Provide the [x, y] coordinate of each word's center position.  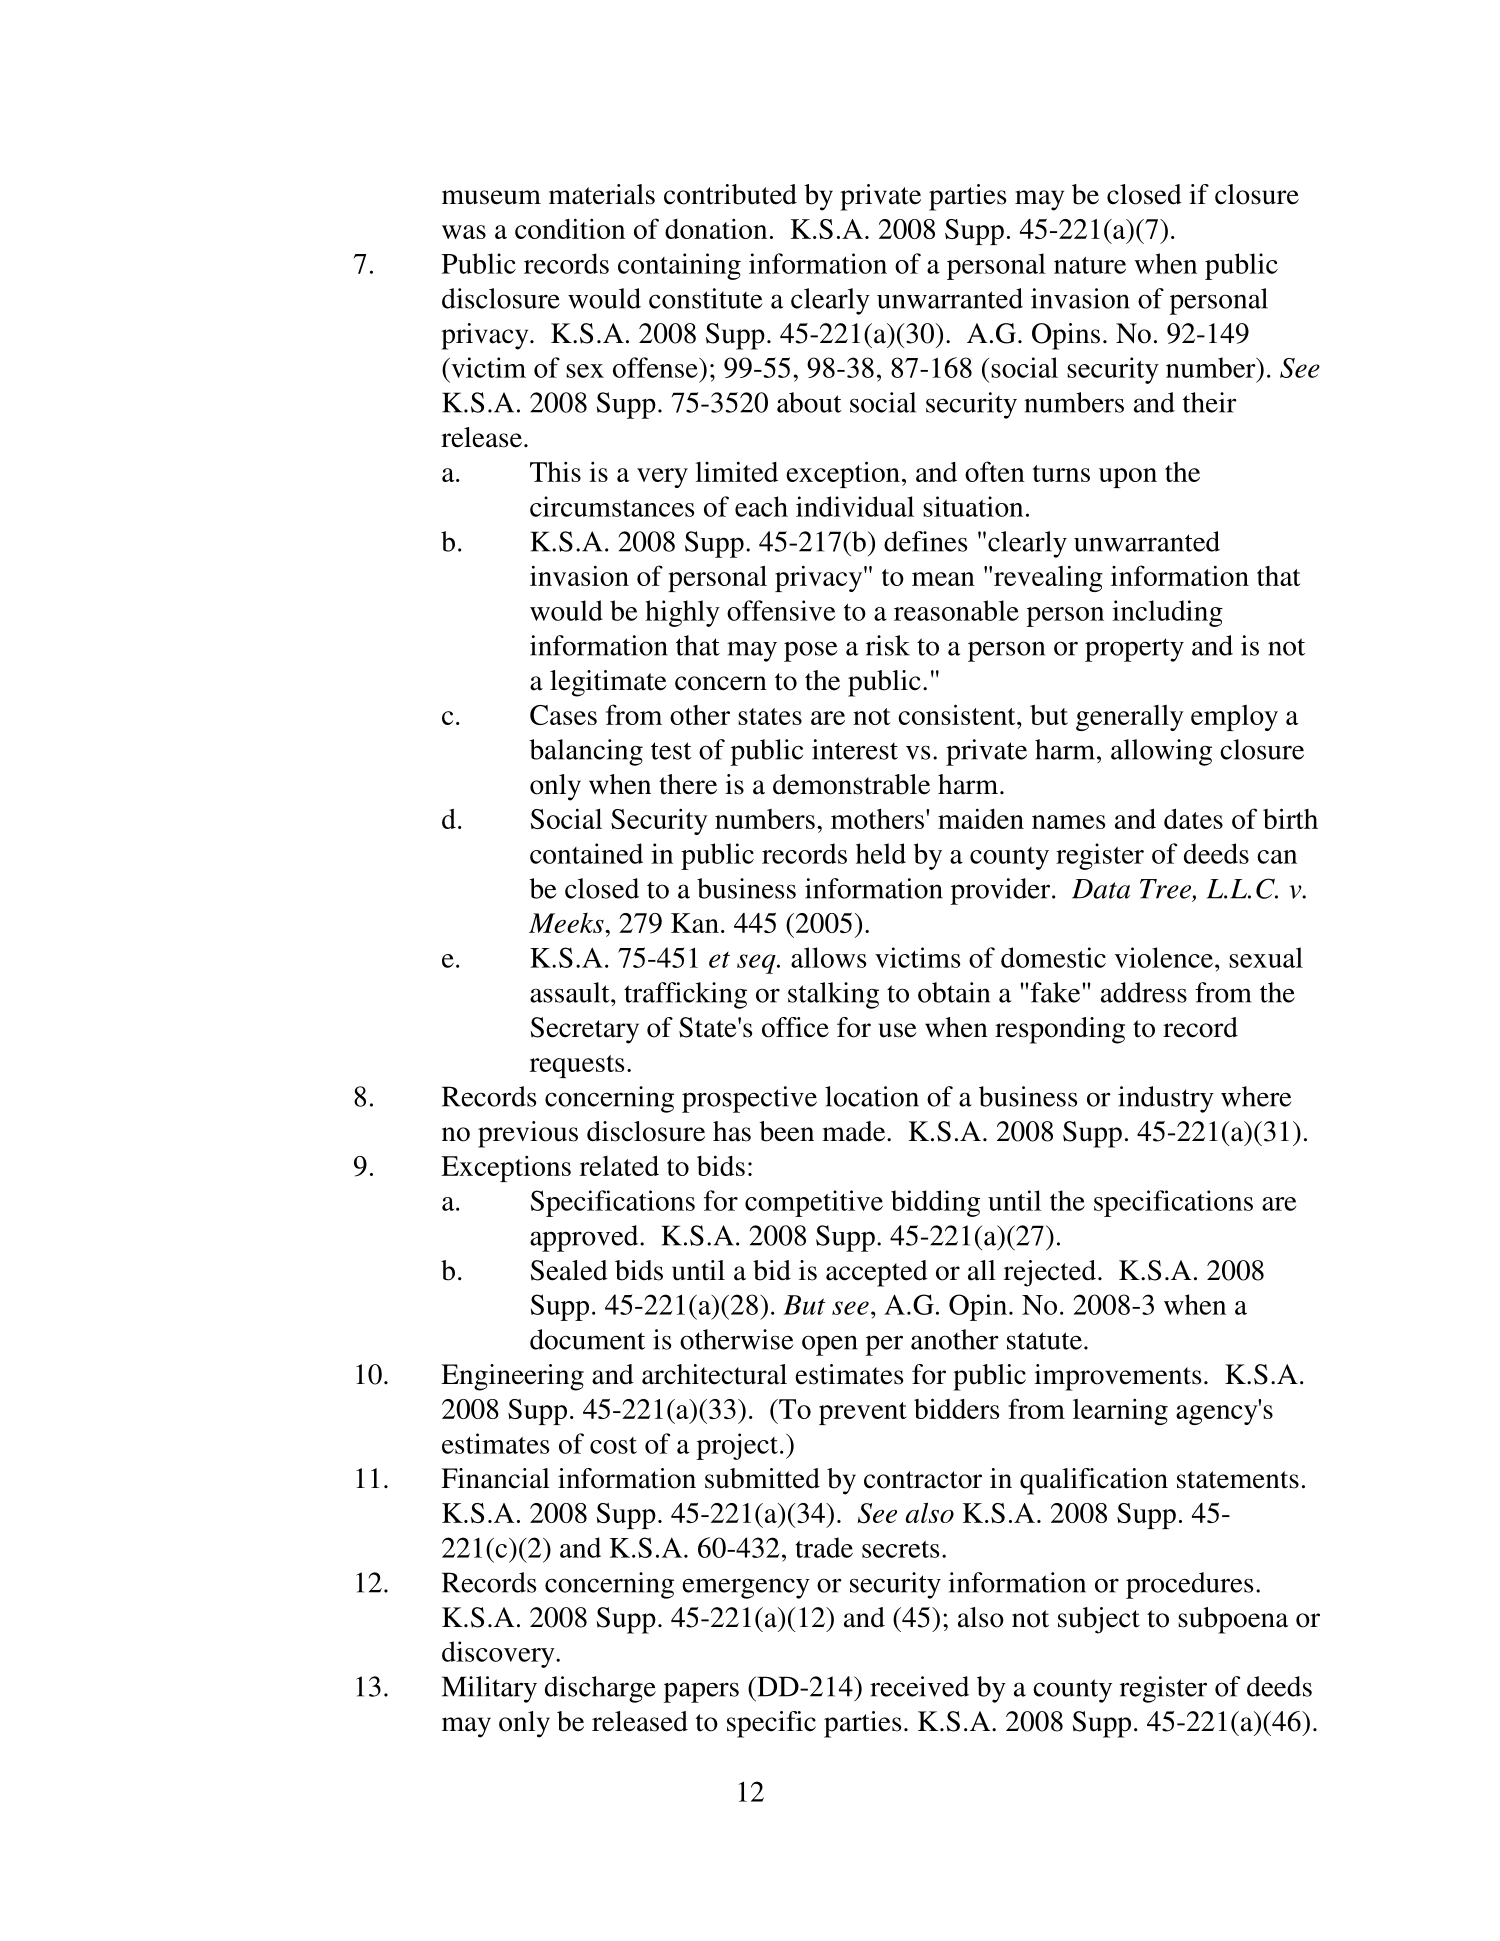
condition [570, 228]
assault [571, 992]
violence [1165, 957]
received [919, 1686]
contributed [730, 194]
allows [828, 957]
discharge [600, 1689]
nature [1090, 265]
